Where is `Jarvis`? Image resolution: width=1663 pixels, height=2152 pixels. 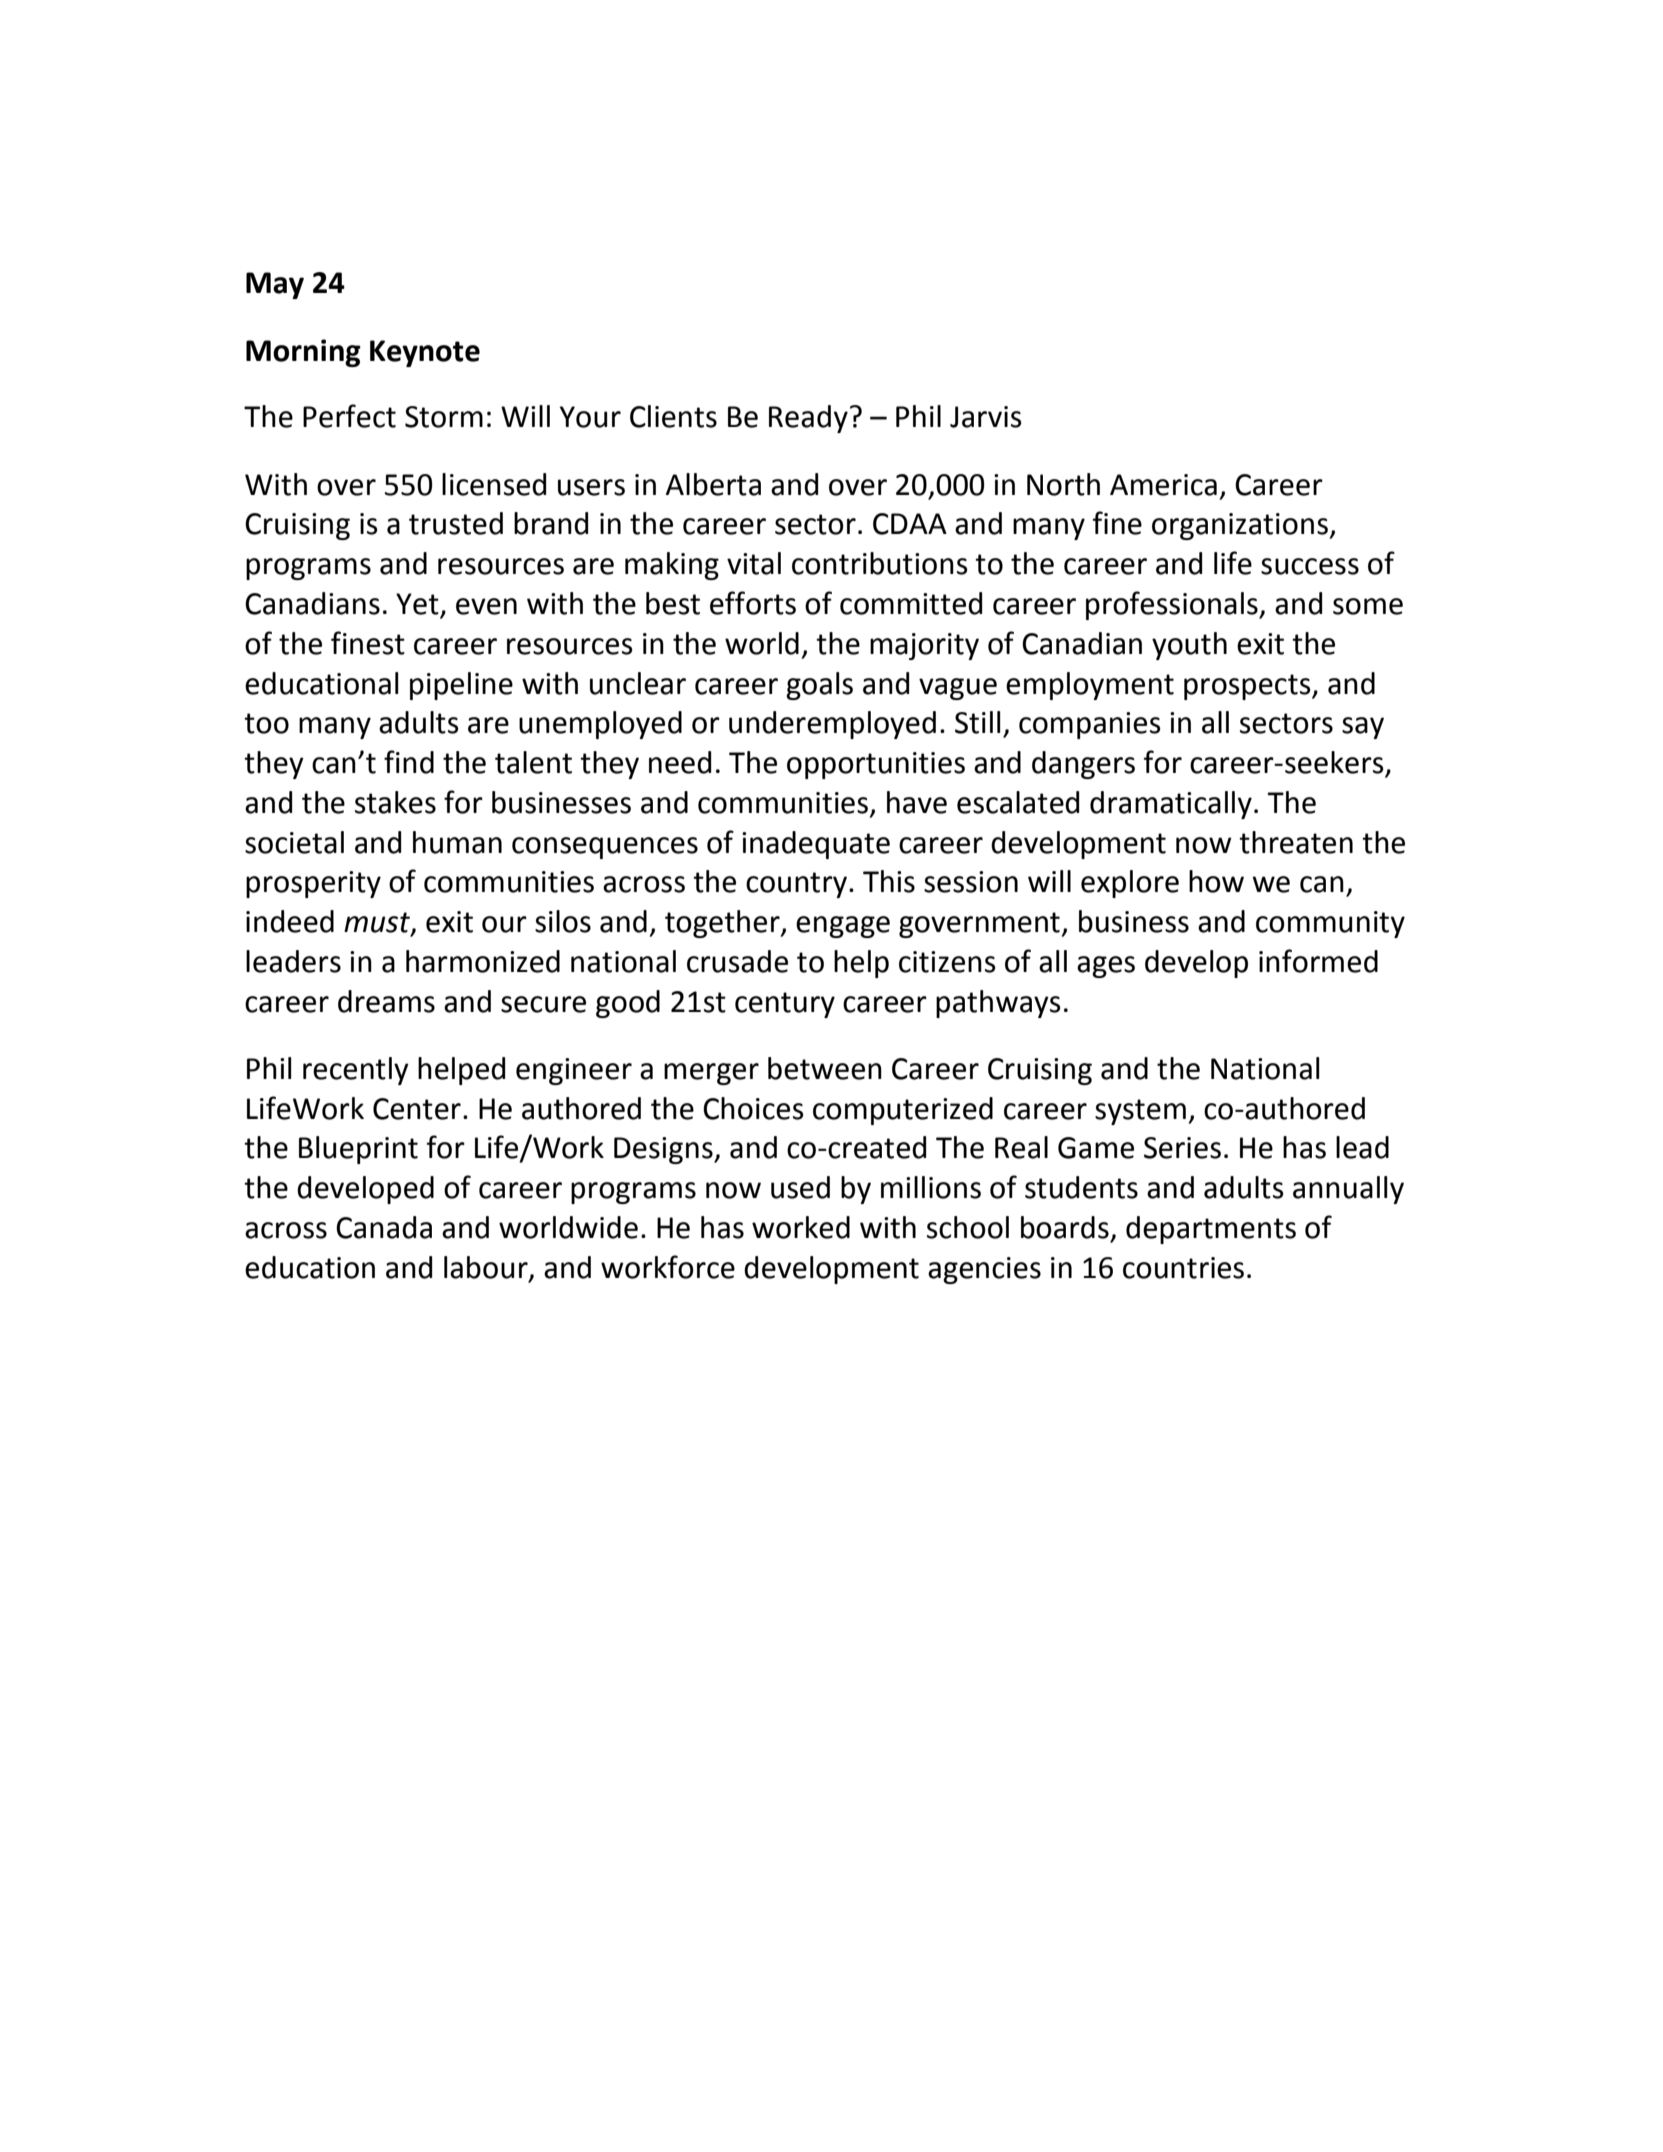 Jarvis is located at coordinates (986, 417).
